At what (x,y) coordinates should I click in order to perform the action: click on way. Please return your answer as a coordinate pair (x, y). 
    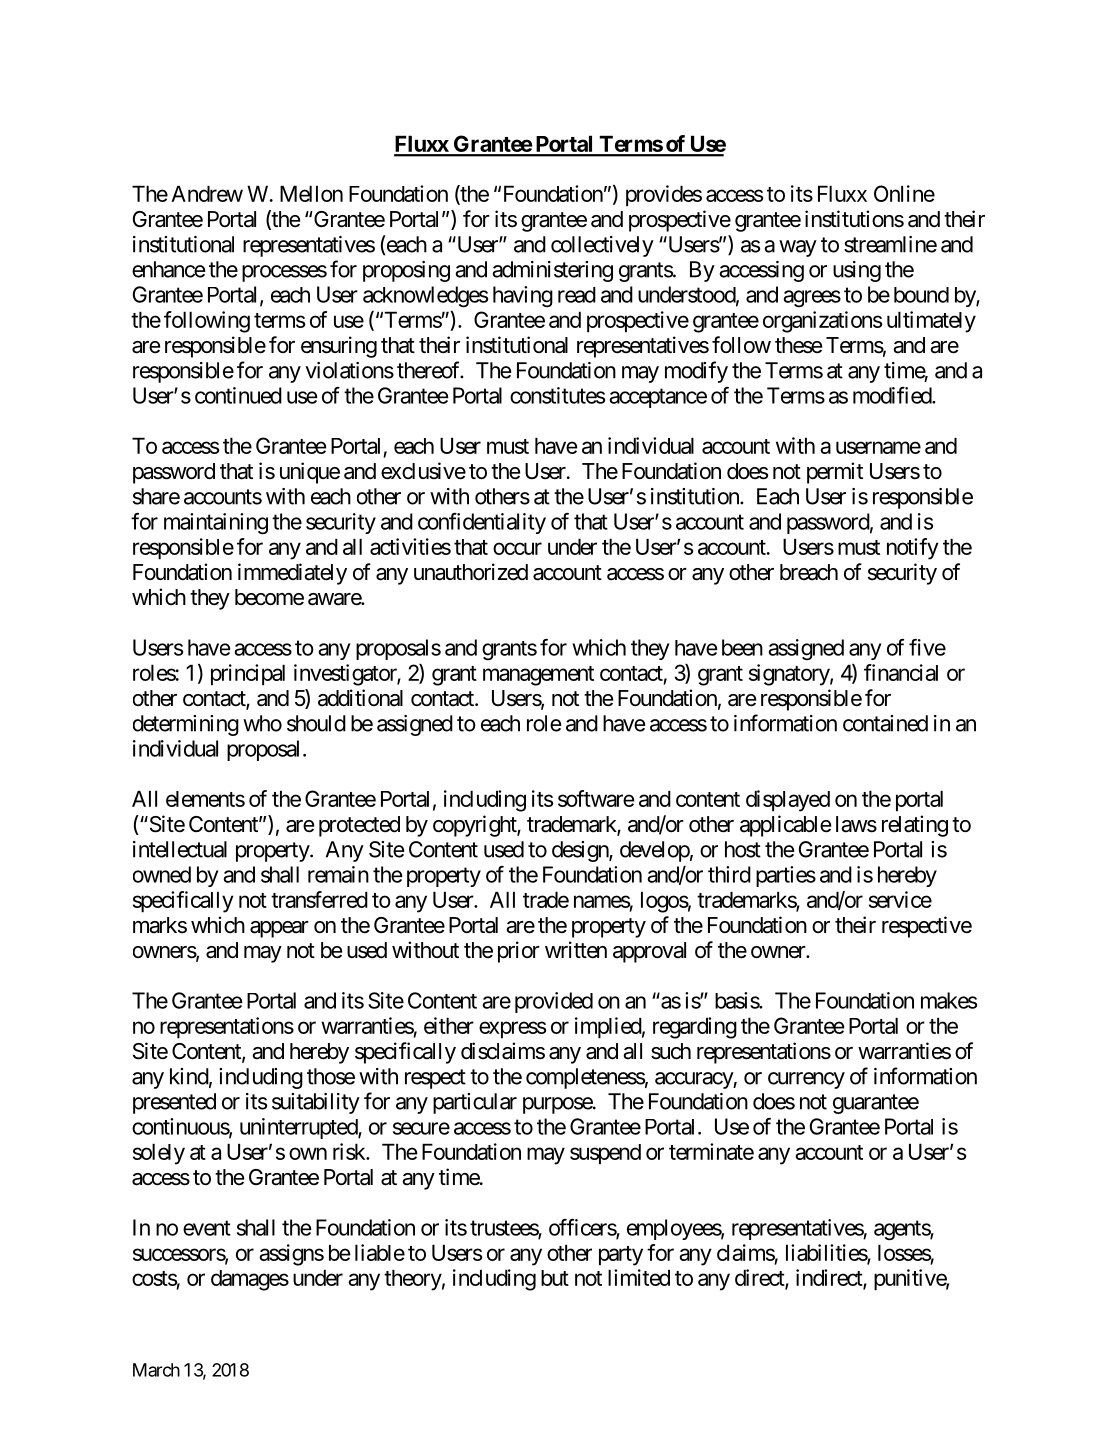
    Looking at the image, I should click on (798, 248).
